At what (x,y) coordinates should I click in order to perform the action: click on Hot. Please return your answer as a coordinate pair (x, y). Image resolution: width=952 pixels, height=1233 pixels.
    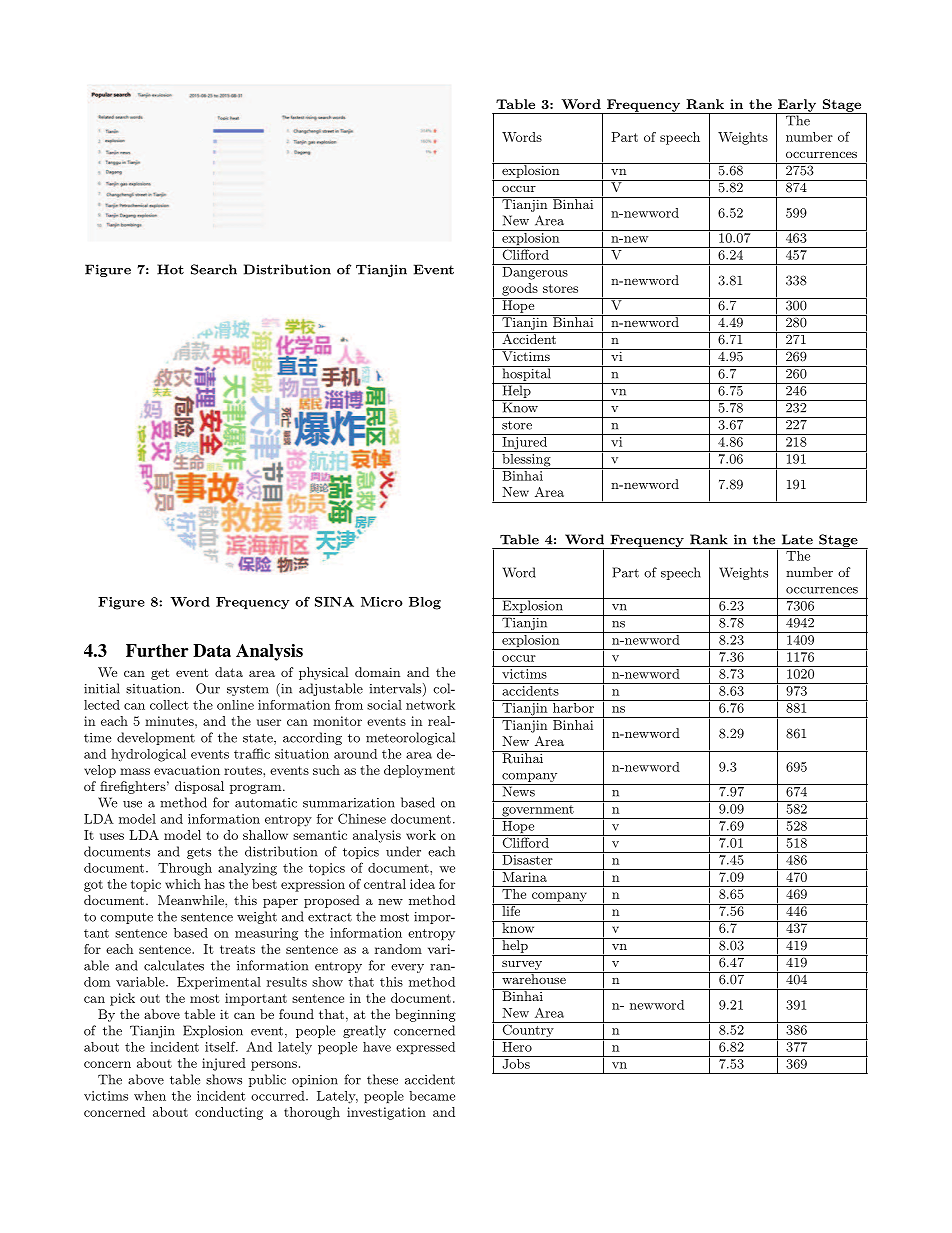
    Looking at the image, I should click on (170, 269).
